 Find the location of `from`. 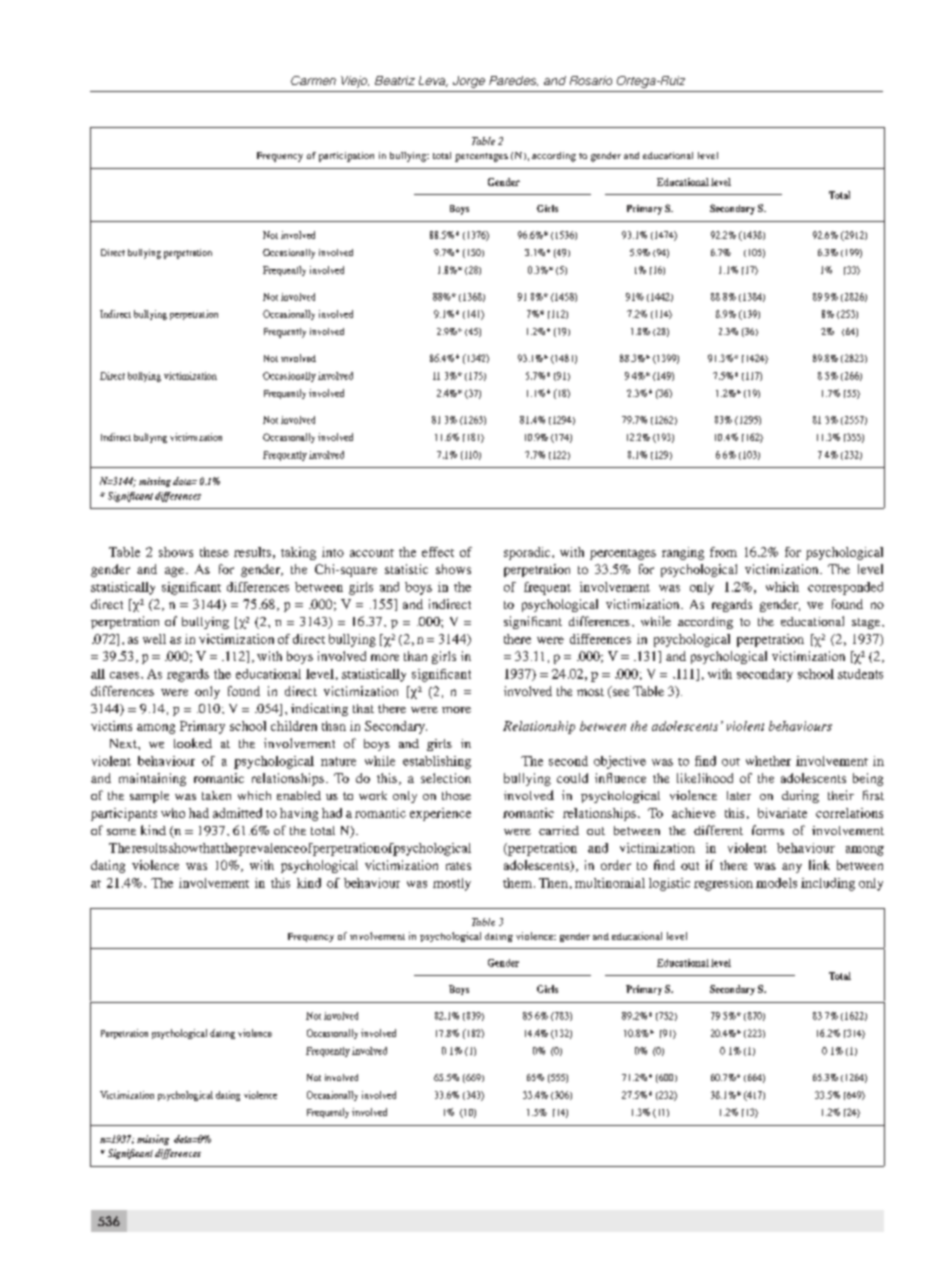

from is located at coordinates (723, 552).
